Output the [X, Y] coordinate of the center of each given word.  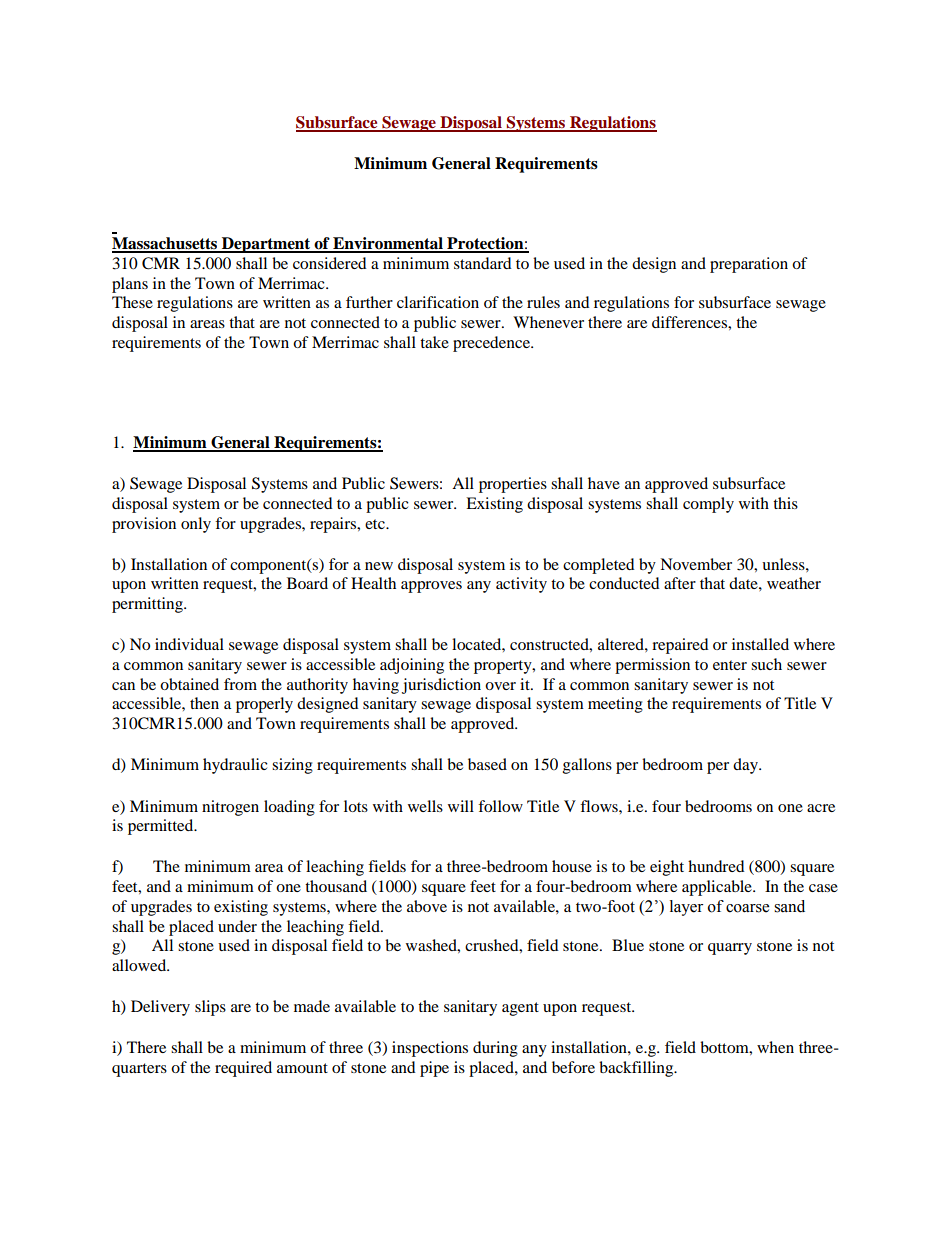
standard [483, 263]
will [461, 806]
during [495, 1049]
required [243, 1069]
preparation [749, 265]
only [196, 525]
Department [266, 245]
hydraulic [235, 766]
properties [513, 485]
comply [708, 505]
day [746, 766]
